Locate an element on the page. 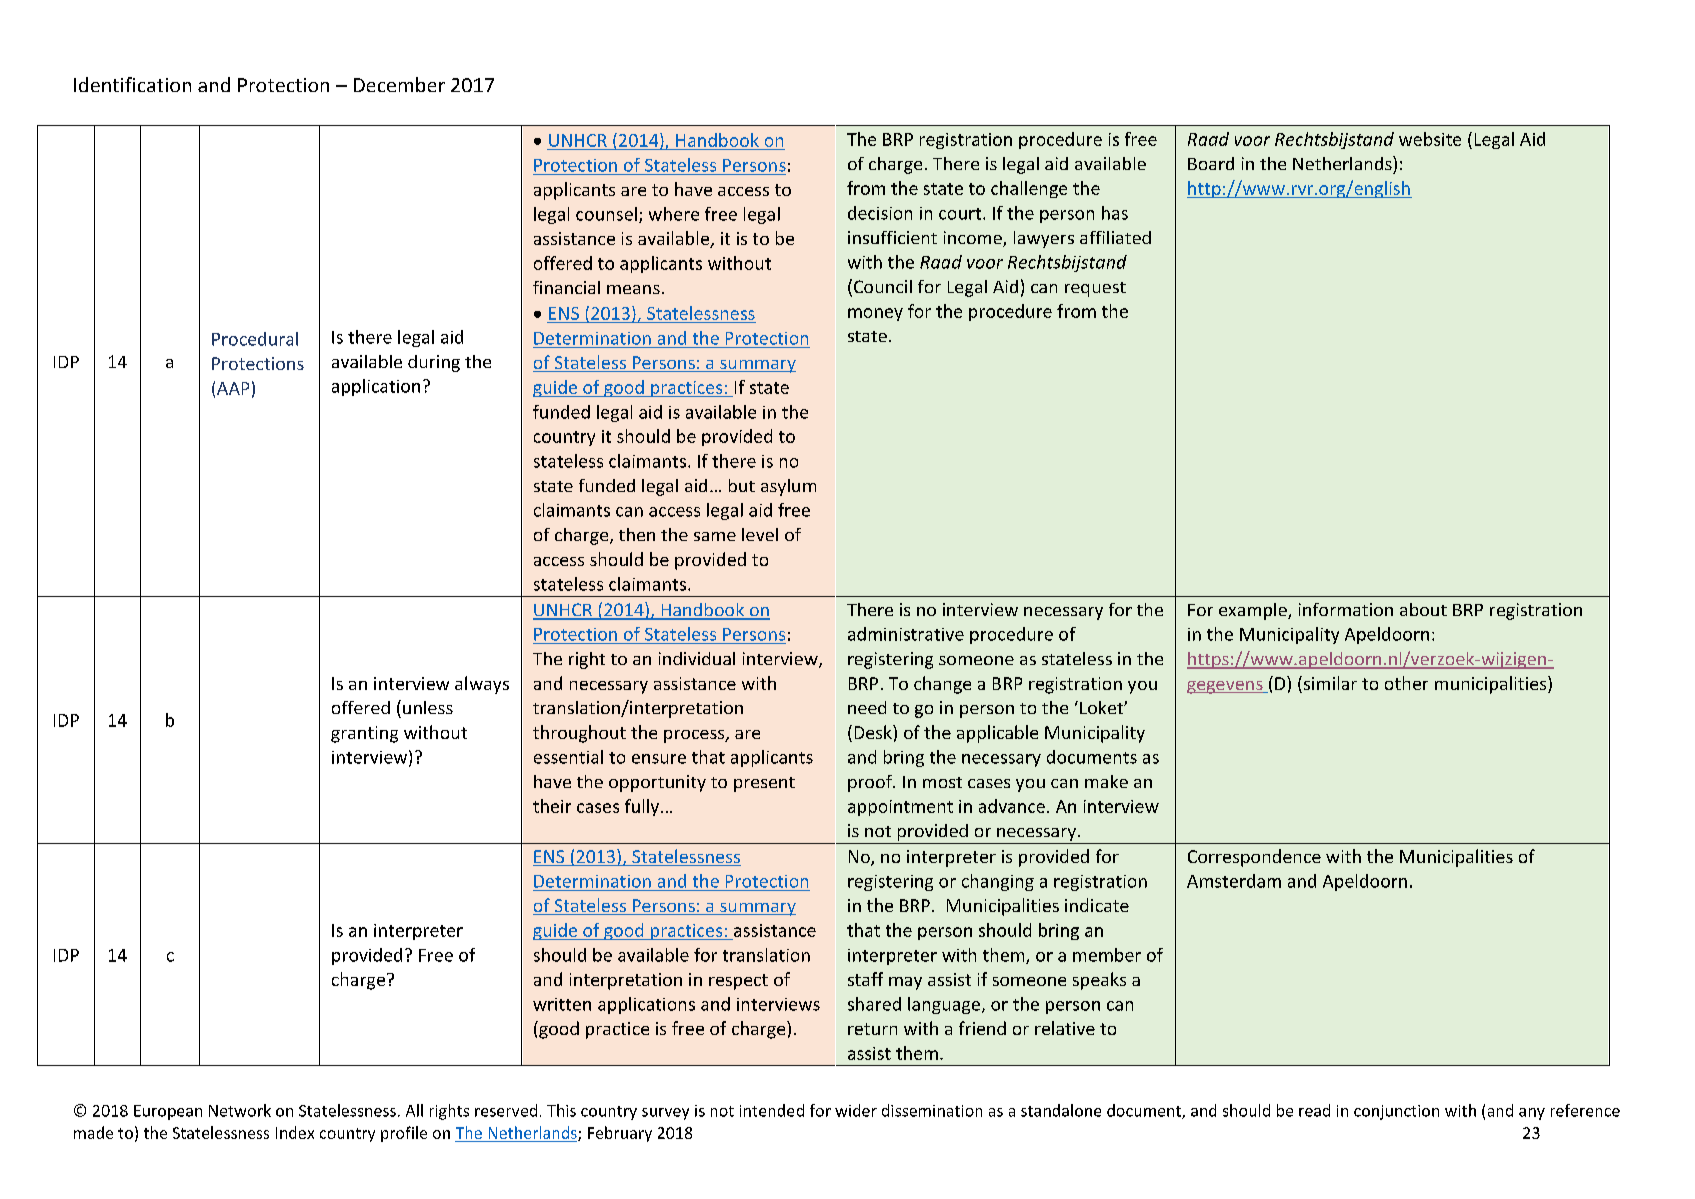 Image resolution: width=1695 pixels, height=1199 pixels. December is located at coordinates (399, 84).
